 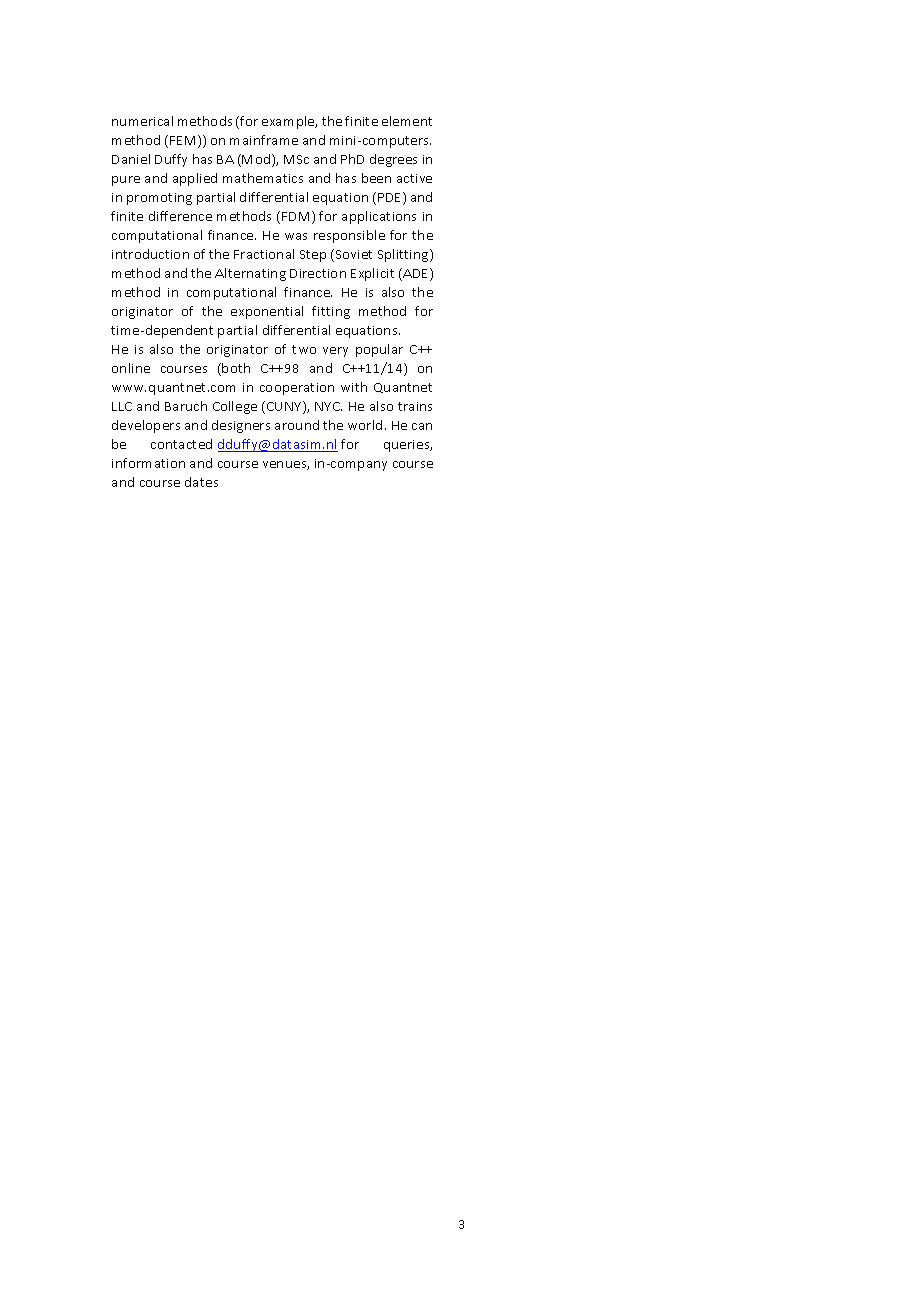 I want to click on information, so click(x=148, y=463).
